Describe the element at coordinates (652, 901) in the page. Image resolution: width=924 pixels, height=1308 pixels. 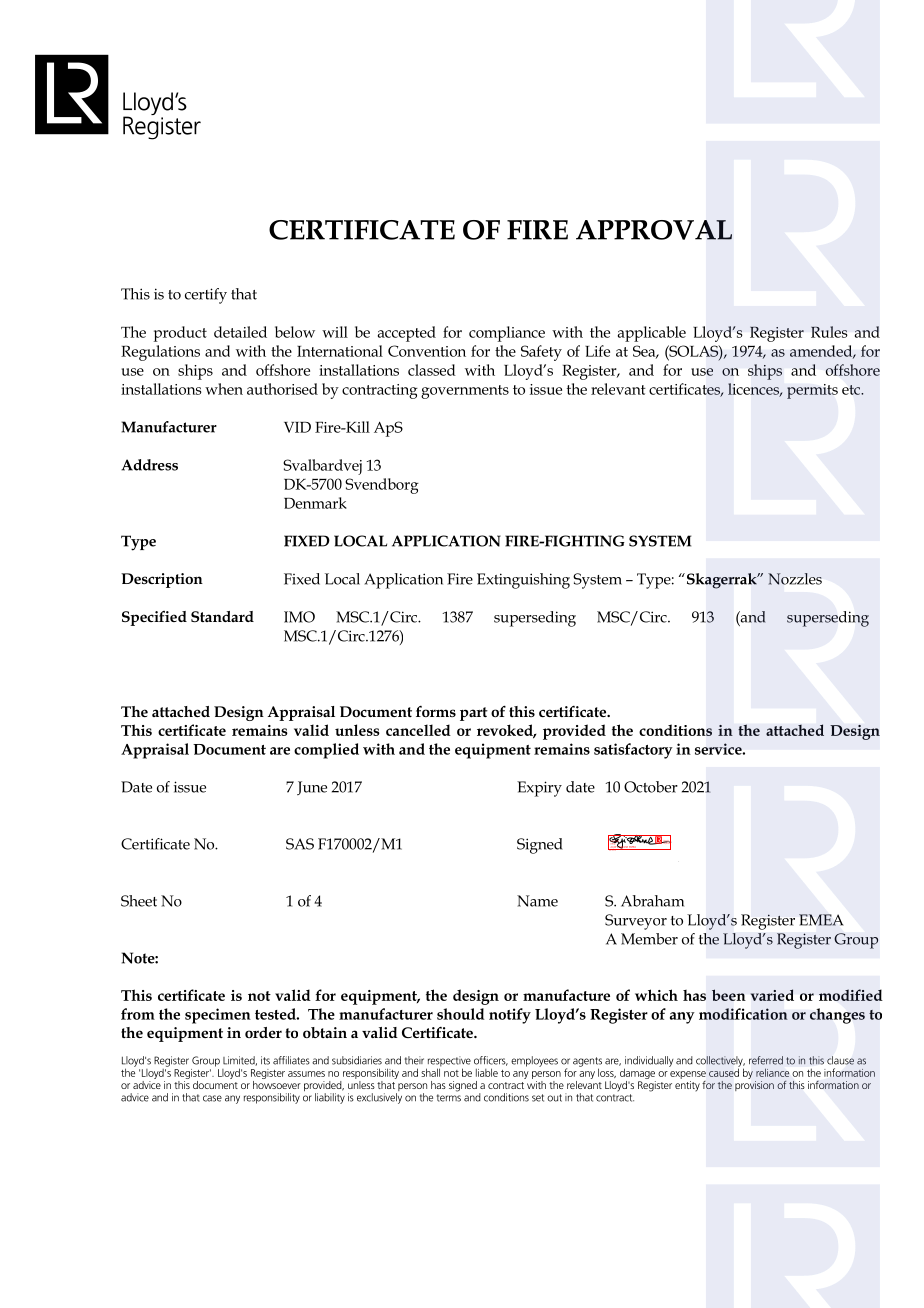
I see `Abraham` at that location.
